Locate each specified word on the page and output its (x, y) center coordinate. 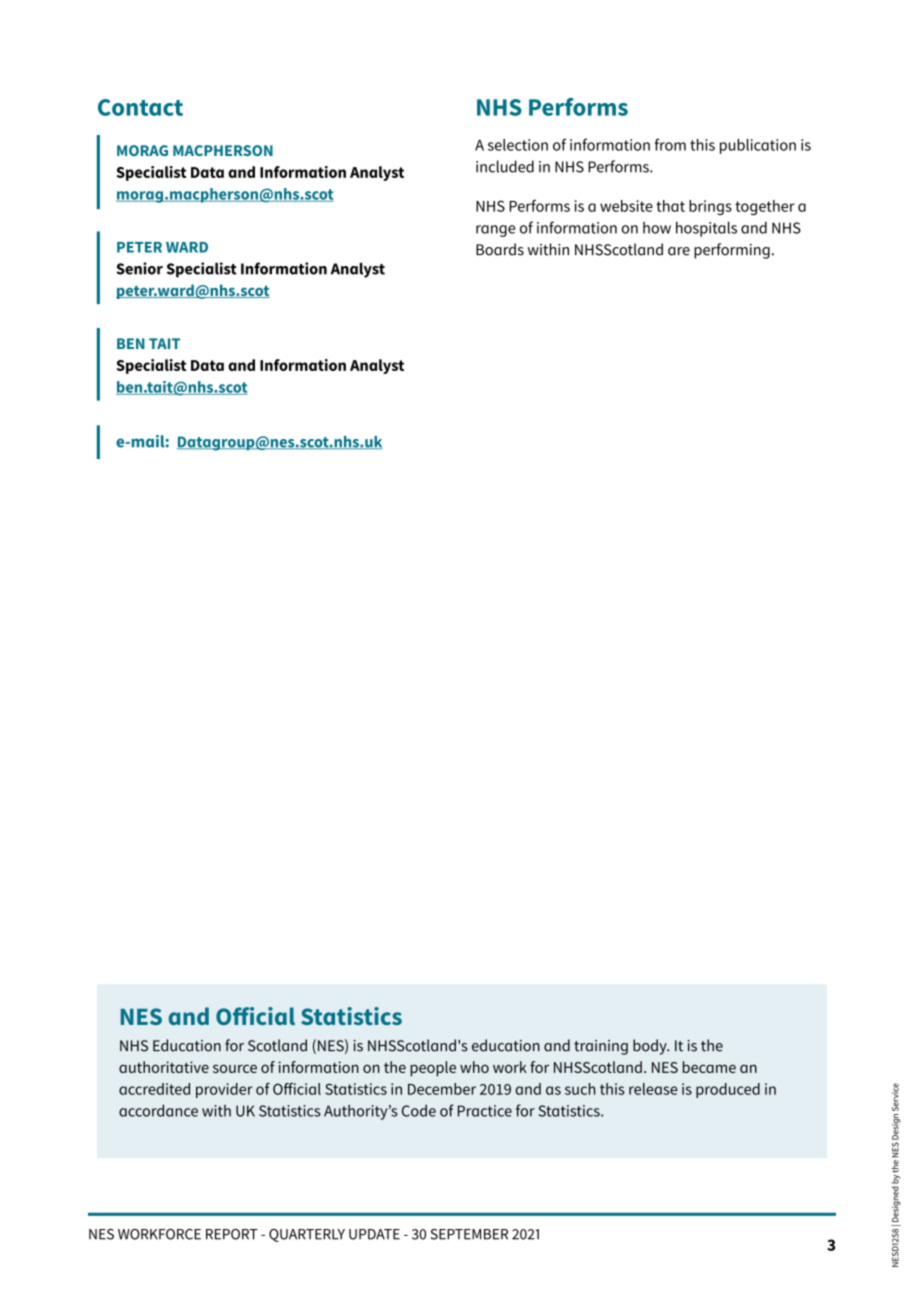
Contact (140, 107)
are (679, 251)
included (505, 166)
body (651, 1047)
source (235, 1068)
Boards (500, 249)
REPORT (232, 1234)
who (474, 1067)
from (670, 144)
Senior (140, 268)
